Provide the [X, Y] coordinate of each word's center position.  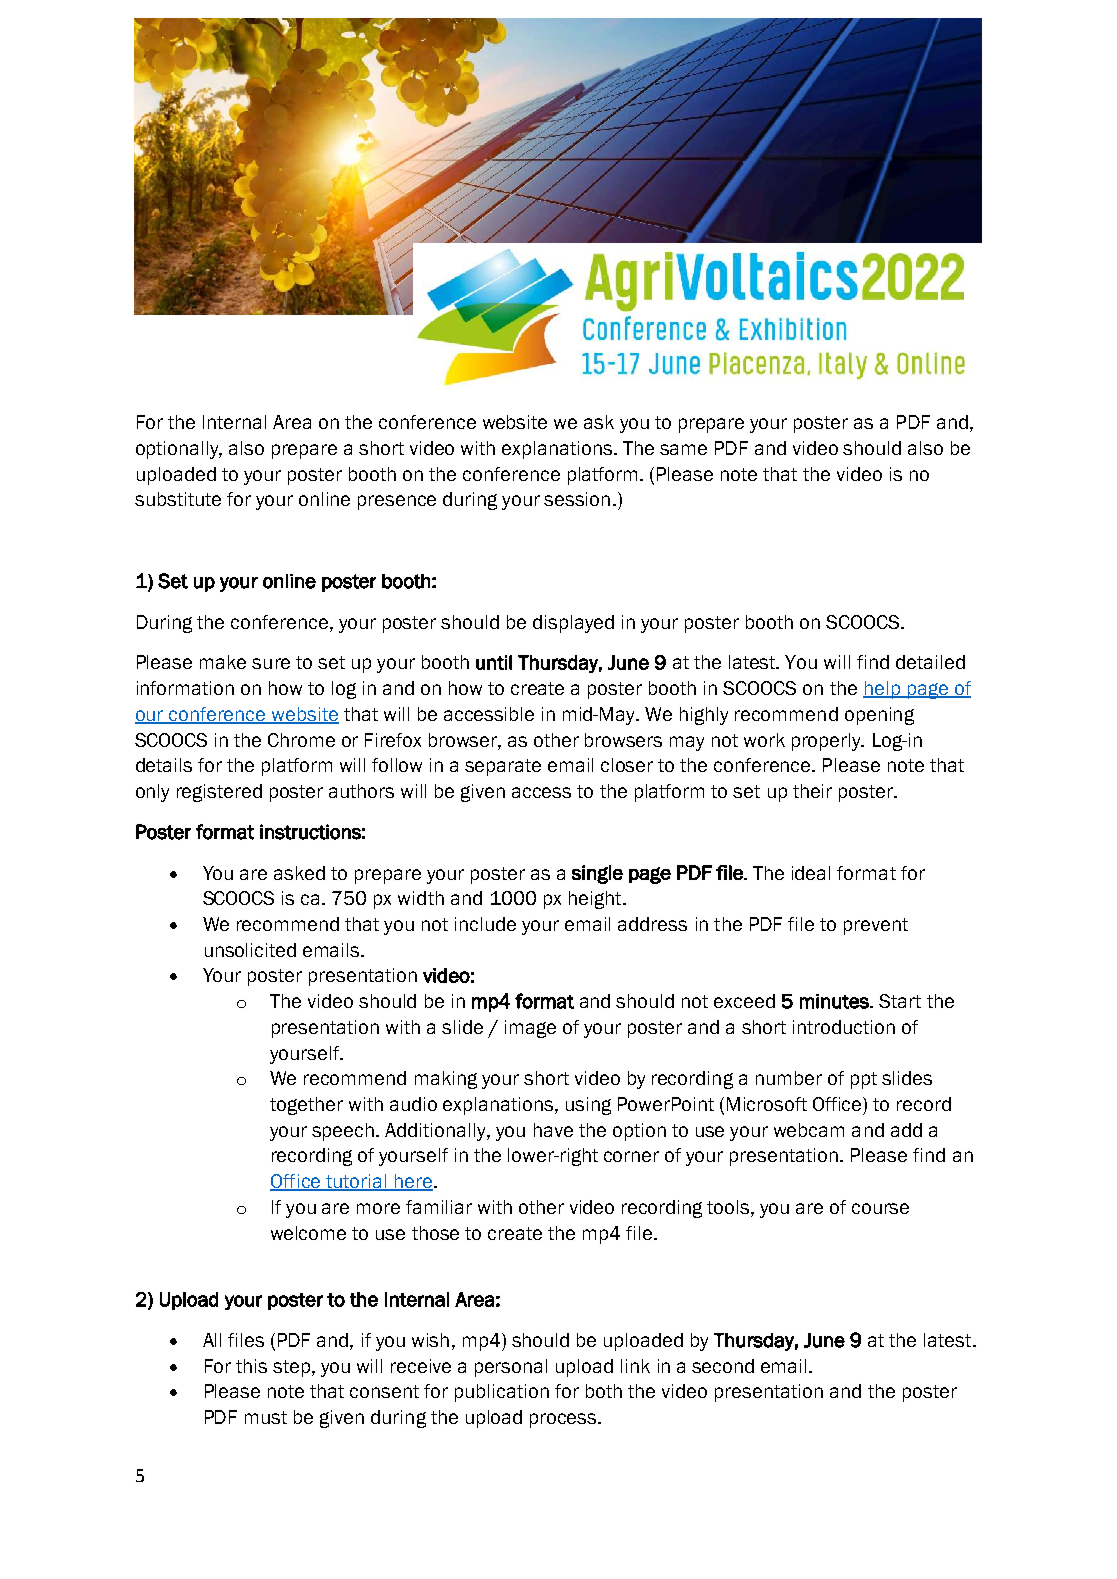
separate [503, 767]
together [306, 1106]
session [577, 499]
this [251, 1366]
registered [219, 793]
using [588, 1106]
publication [502, 1393]
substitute [178, 499]
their [812, 791]
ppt [864, 1080]
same [683, 449]
